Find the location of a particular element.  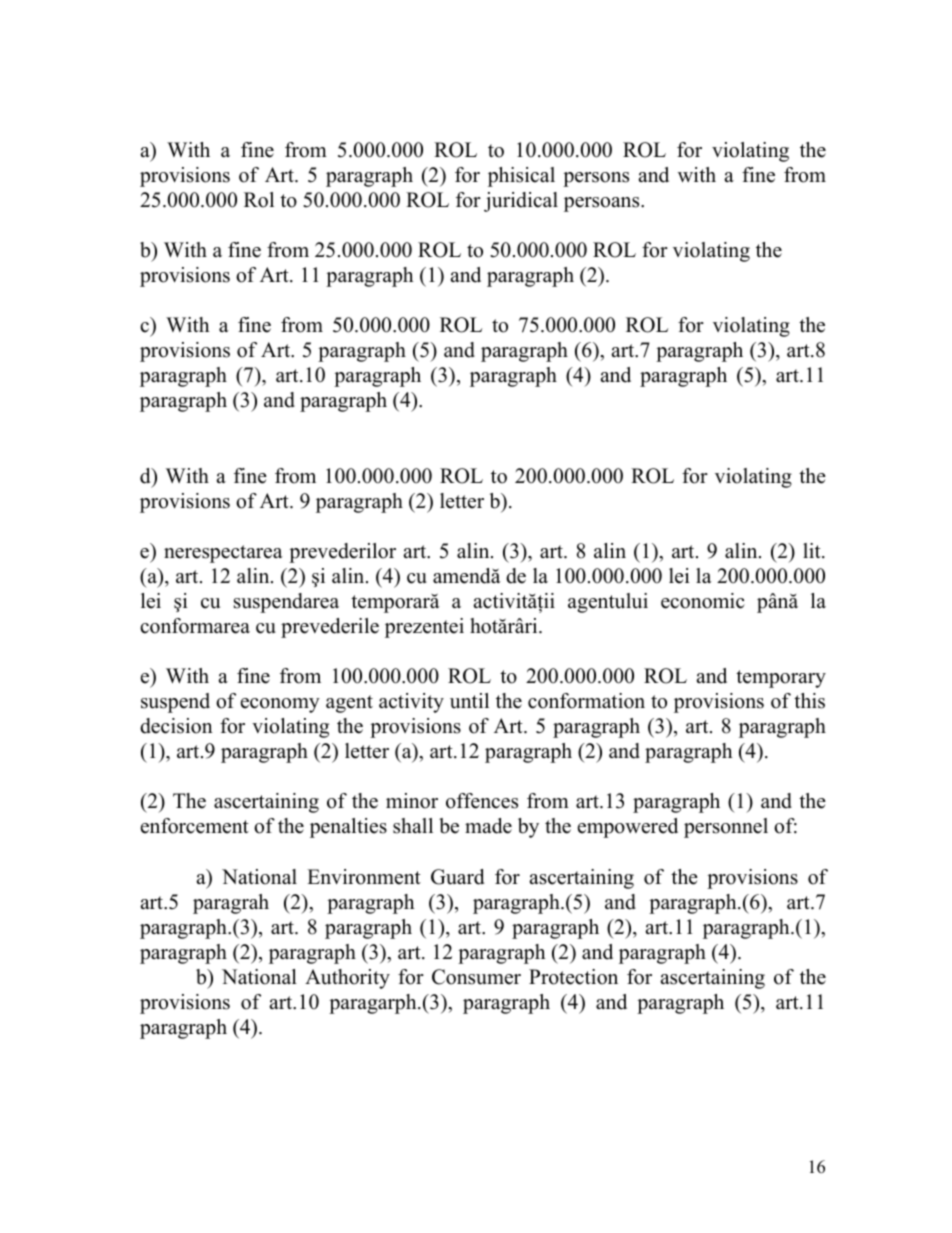

persons is located at coordinates (596, 179).
